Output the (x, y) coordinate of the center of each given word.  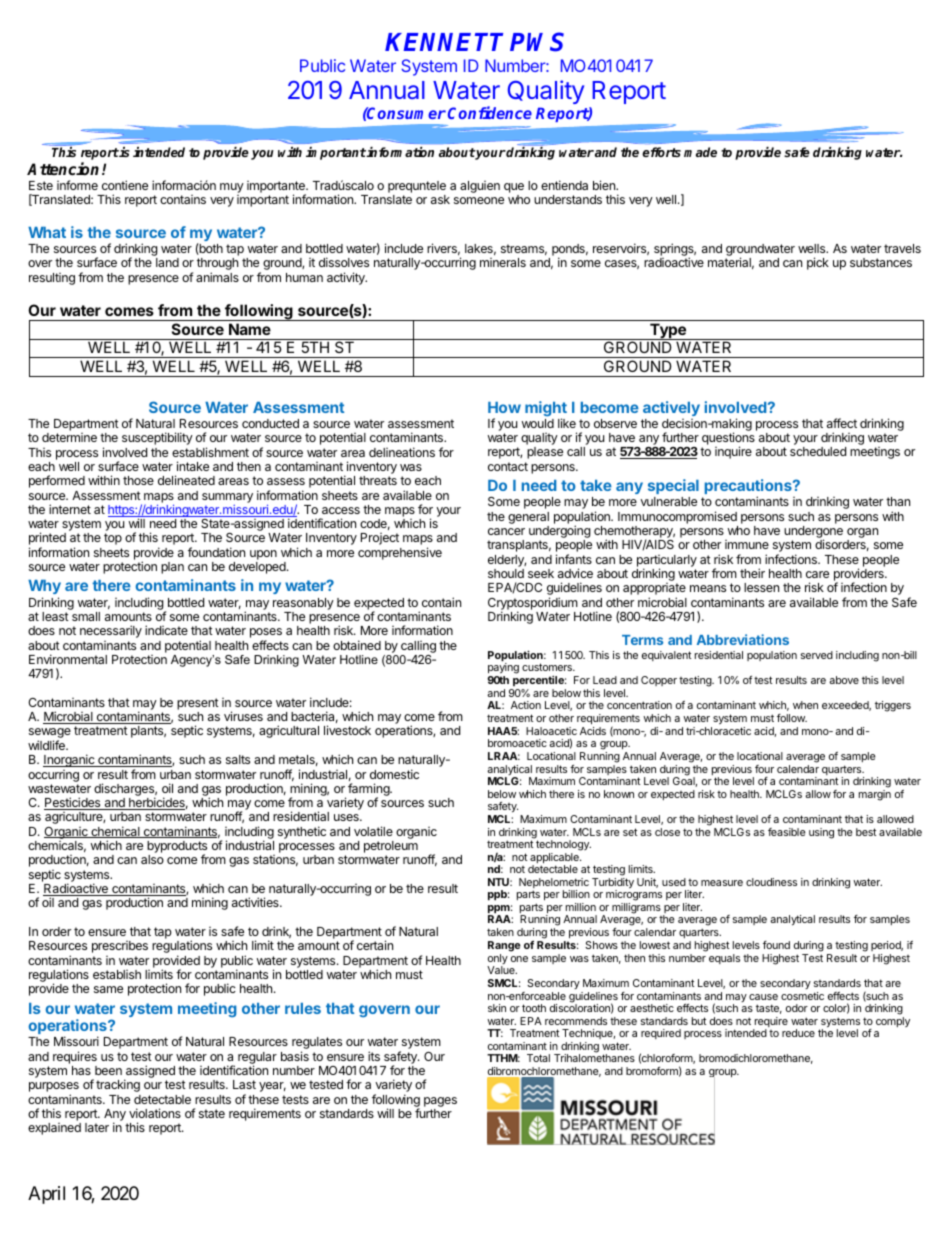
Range (504, 946)
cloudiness (771, 882)
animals (217, 277)
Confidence (490, 112)
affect (842, 423)
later (97, 1127)
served (817, 655)
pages (440, 1102)
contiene (125, 185)
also (152, 859)
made (700, 152)
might (546, 410)
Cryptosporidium (533, 604)
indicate (166, 630)
